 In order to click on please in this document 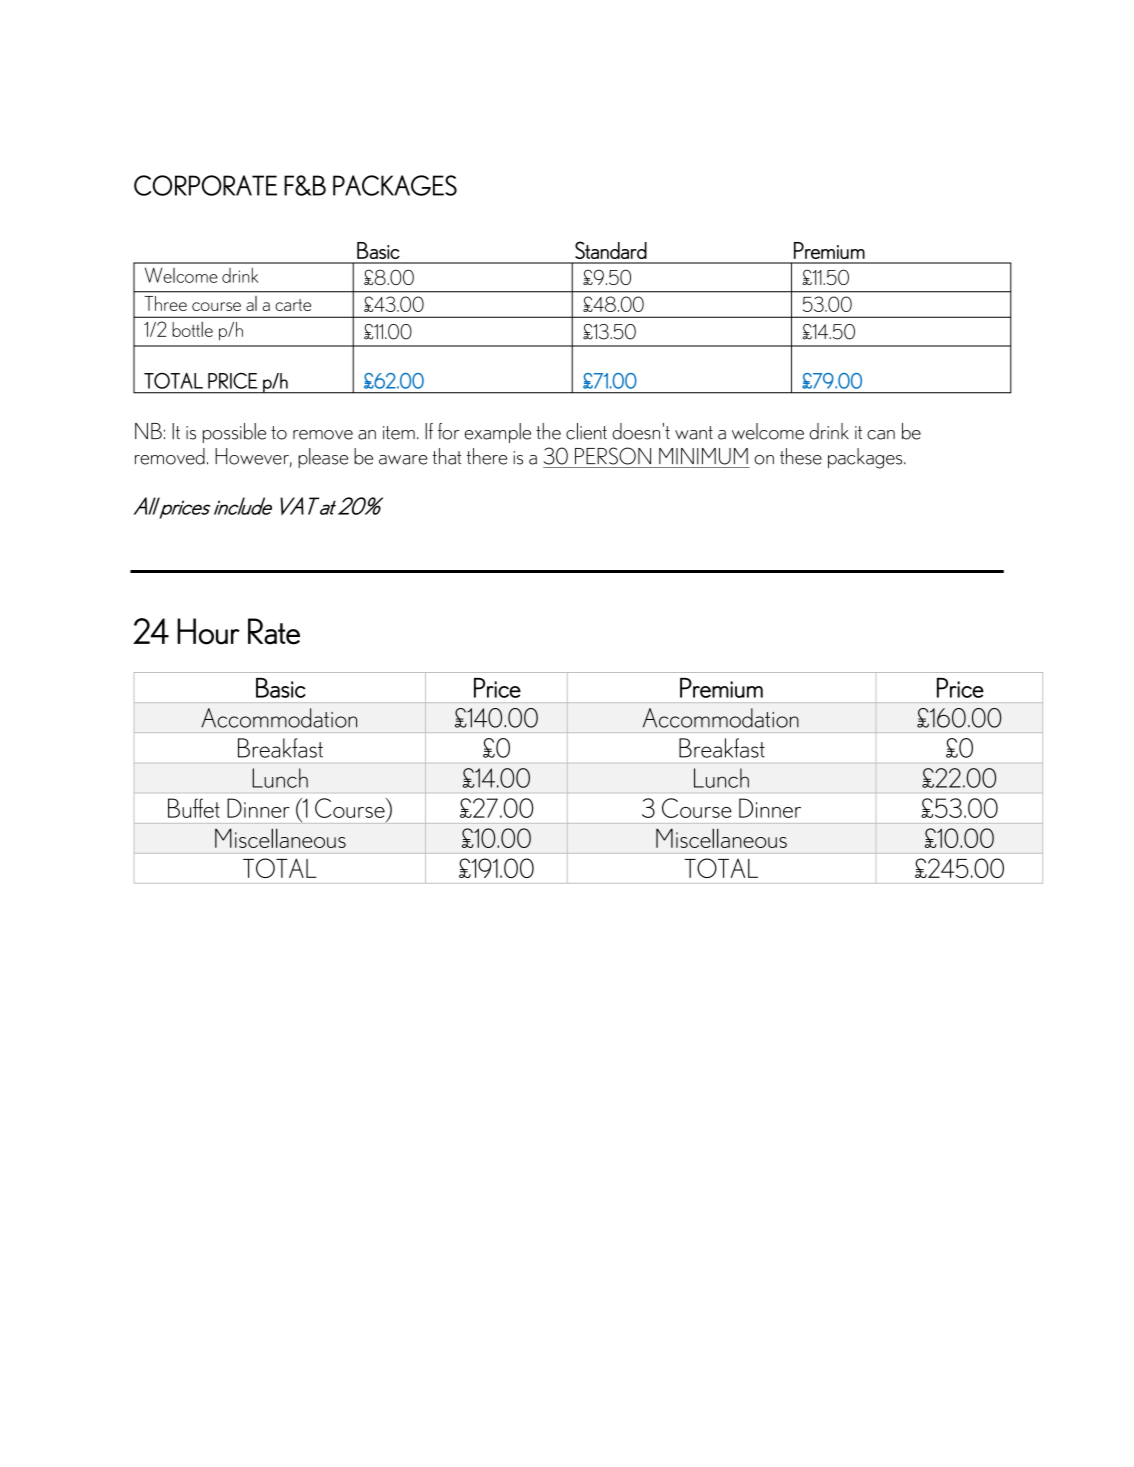, I will do `click(323, 458)`.
